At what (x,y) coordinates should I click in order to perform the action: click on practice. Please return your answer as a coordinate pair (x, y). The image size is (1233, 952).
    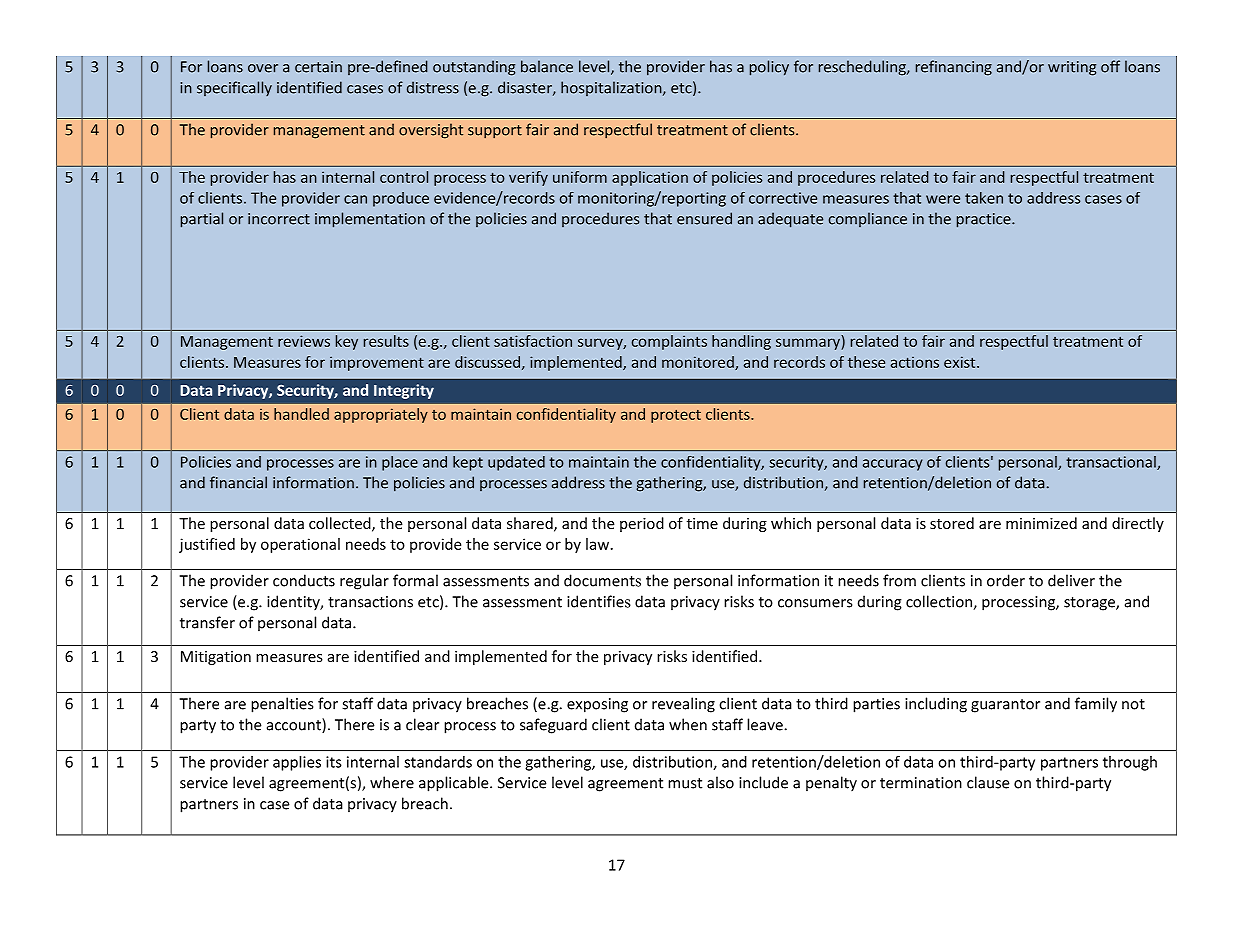
    Looking at the image, I should click on (985, 220).
